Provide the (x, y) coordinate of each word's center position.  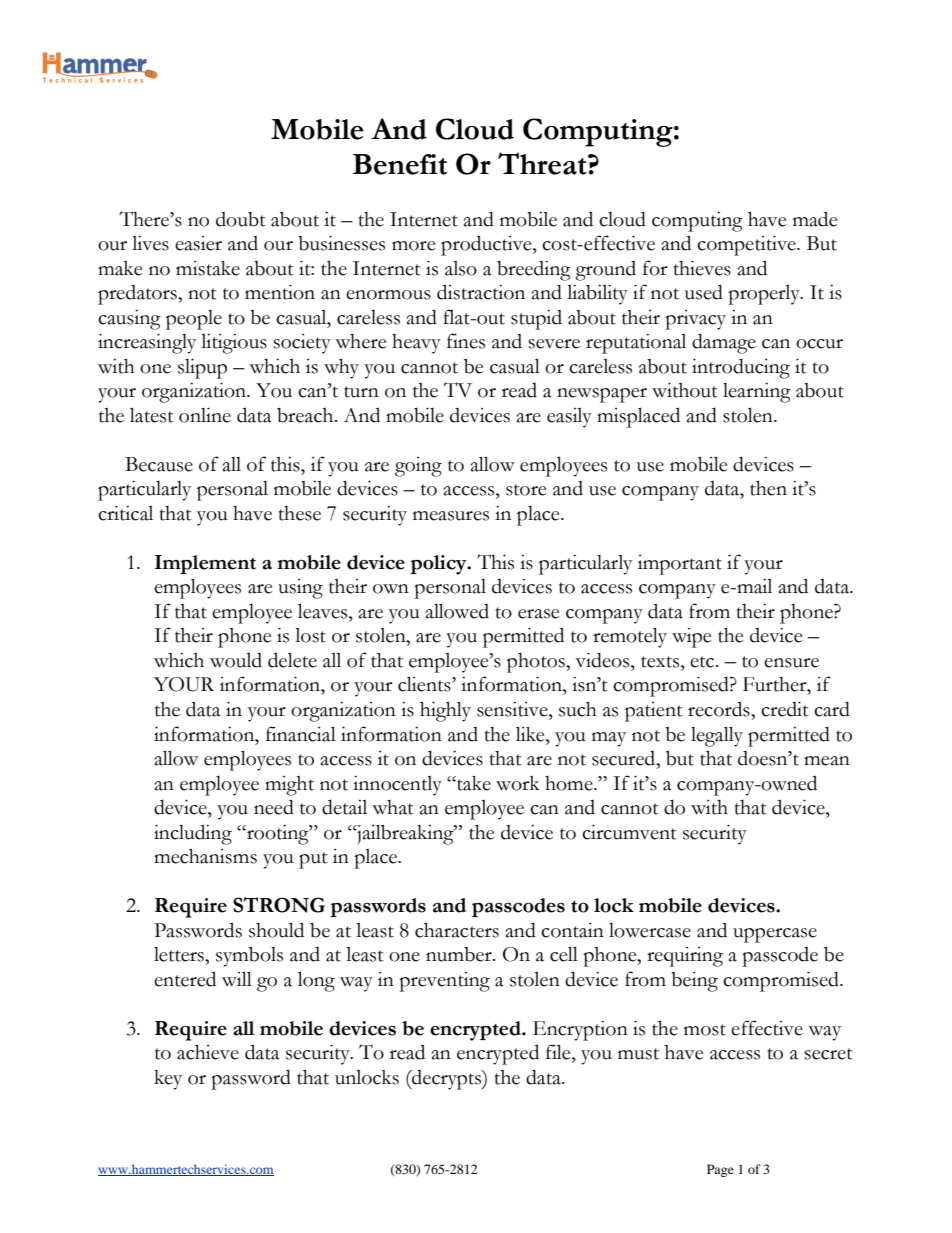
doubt (241, 219)
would (236, 660)
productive (487, 245)
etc (703, 662)
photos (537, 663)
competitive (747, 245)
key (168, 1080)
